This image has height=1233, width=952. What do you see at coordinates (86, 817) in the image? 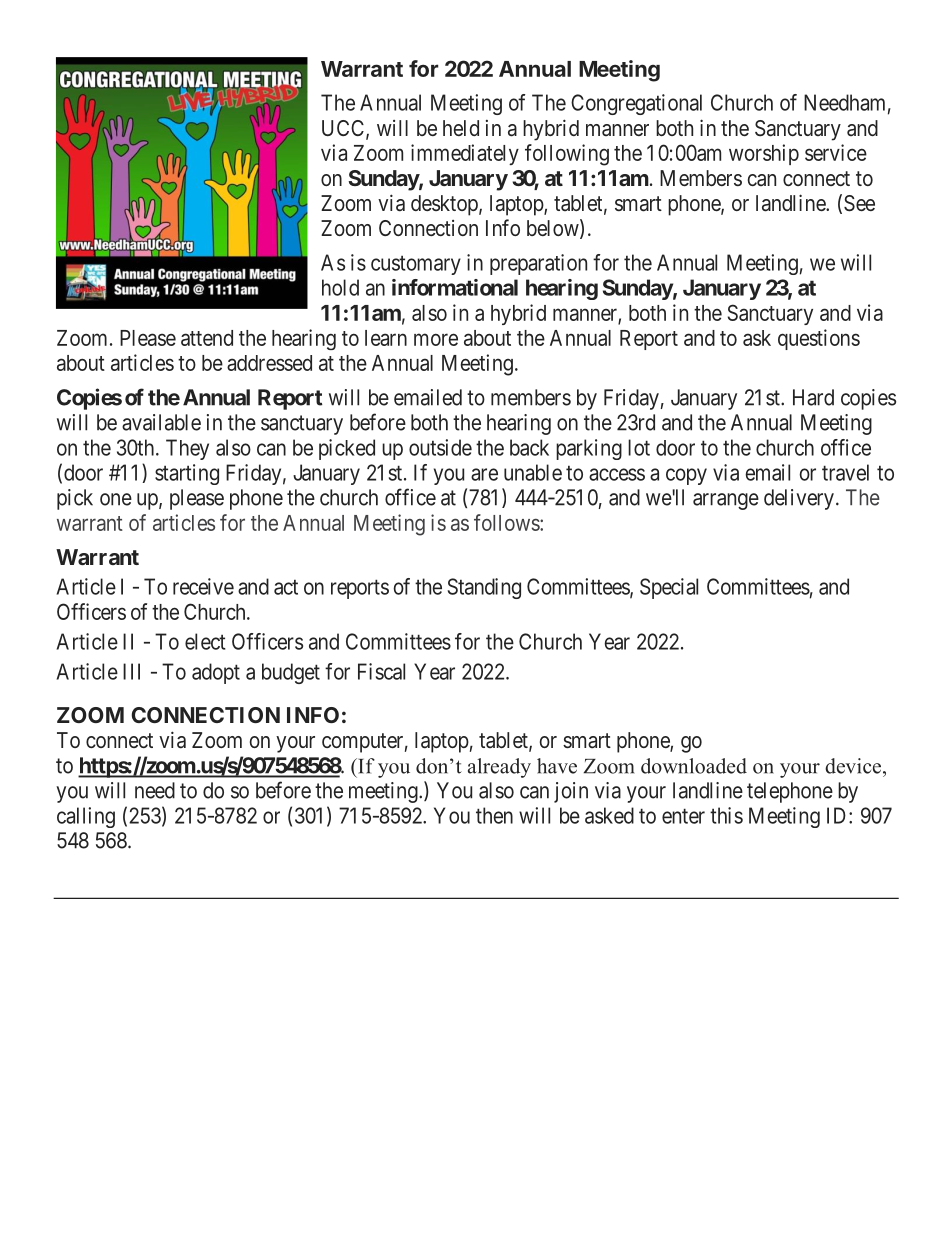
I see `calling` at bounding box center [86, 817].
